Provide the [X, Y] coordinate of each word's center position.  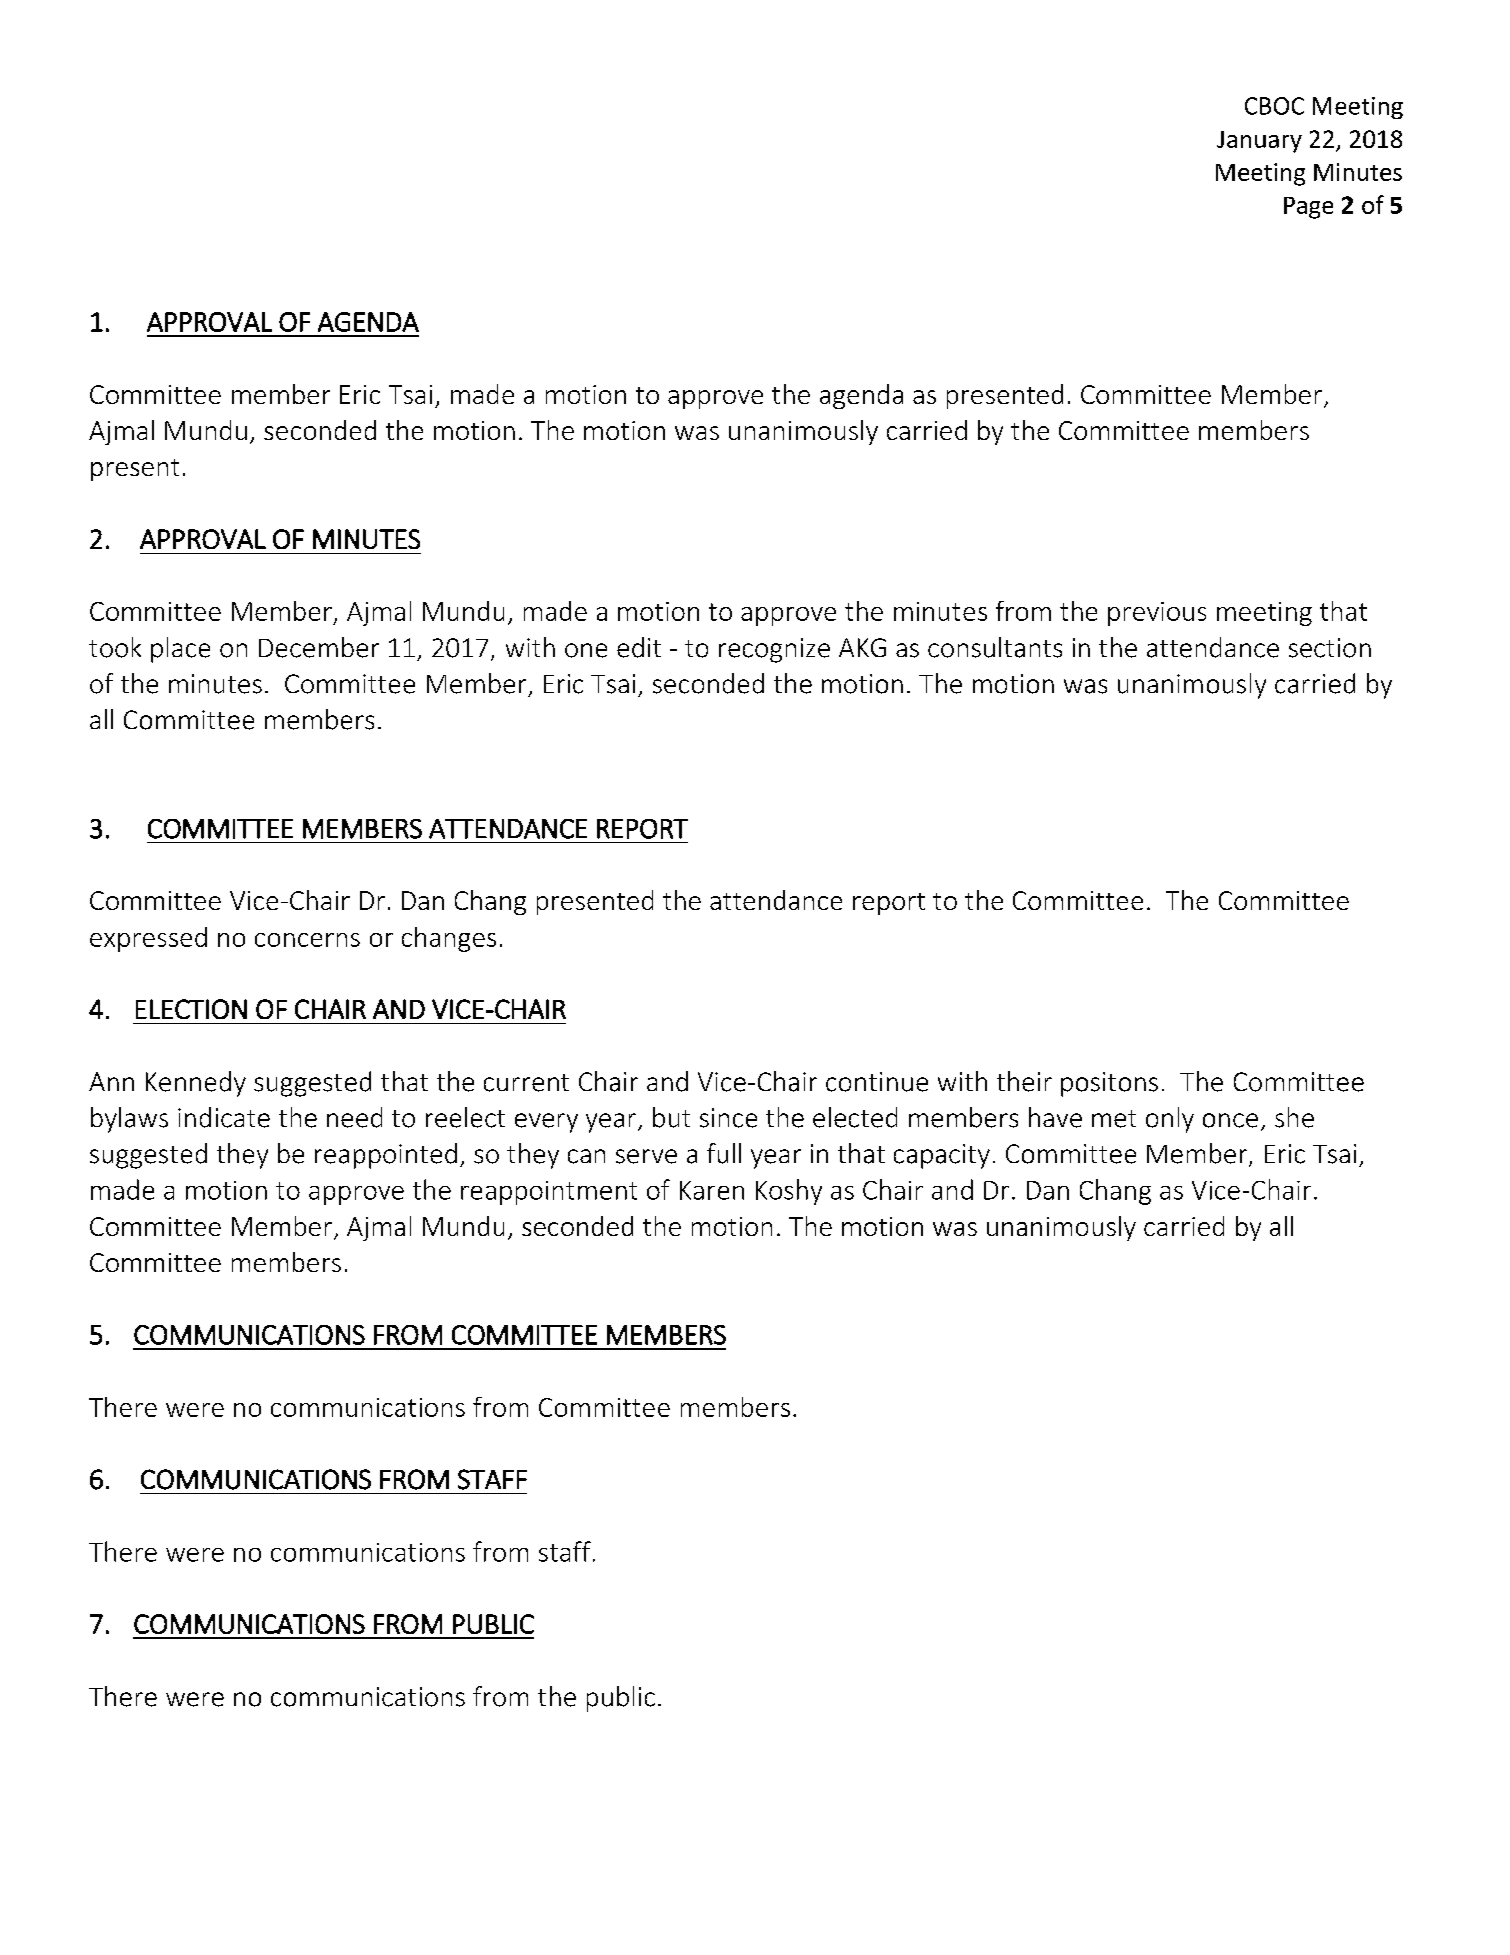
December [319, 647]
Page [1308, 208]
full [724, 1153]
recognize [774, 650]
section [1330, 648]
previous [1157, 614]
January [1259, 142]
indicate [224, 1117]
